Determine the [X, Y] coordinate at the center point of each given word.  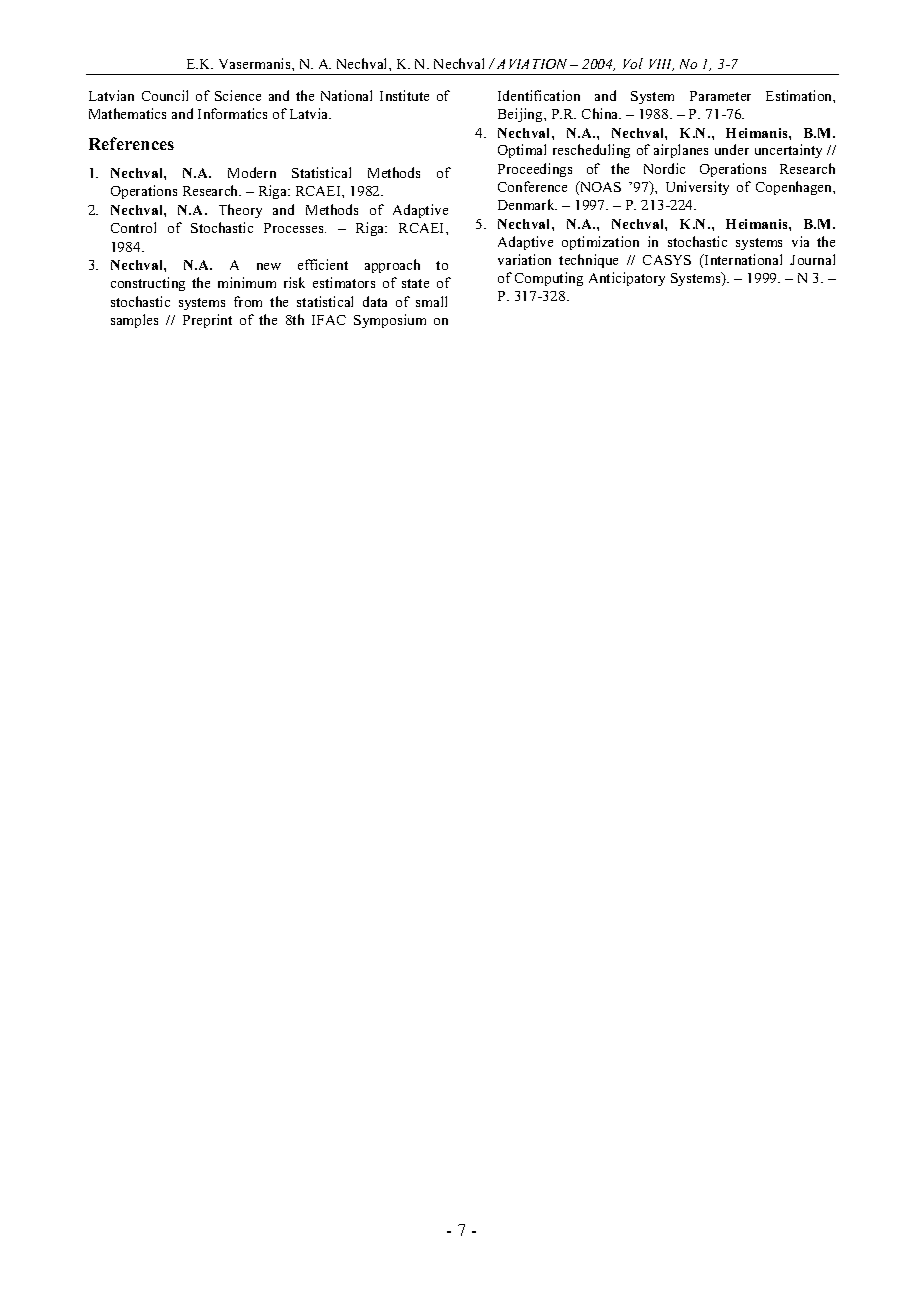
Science [238, 95]
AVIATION [534, 64]
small [431, 301]
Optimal [522, 151]
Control [133, 227]
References [131, 143]
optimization [600, 243]
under [732, 149]
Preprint [207, 321]
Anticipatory [627, 279]
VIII [661, 65]
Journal [812, 259]
